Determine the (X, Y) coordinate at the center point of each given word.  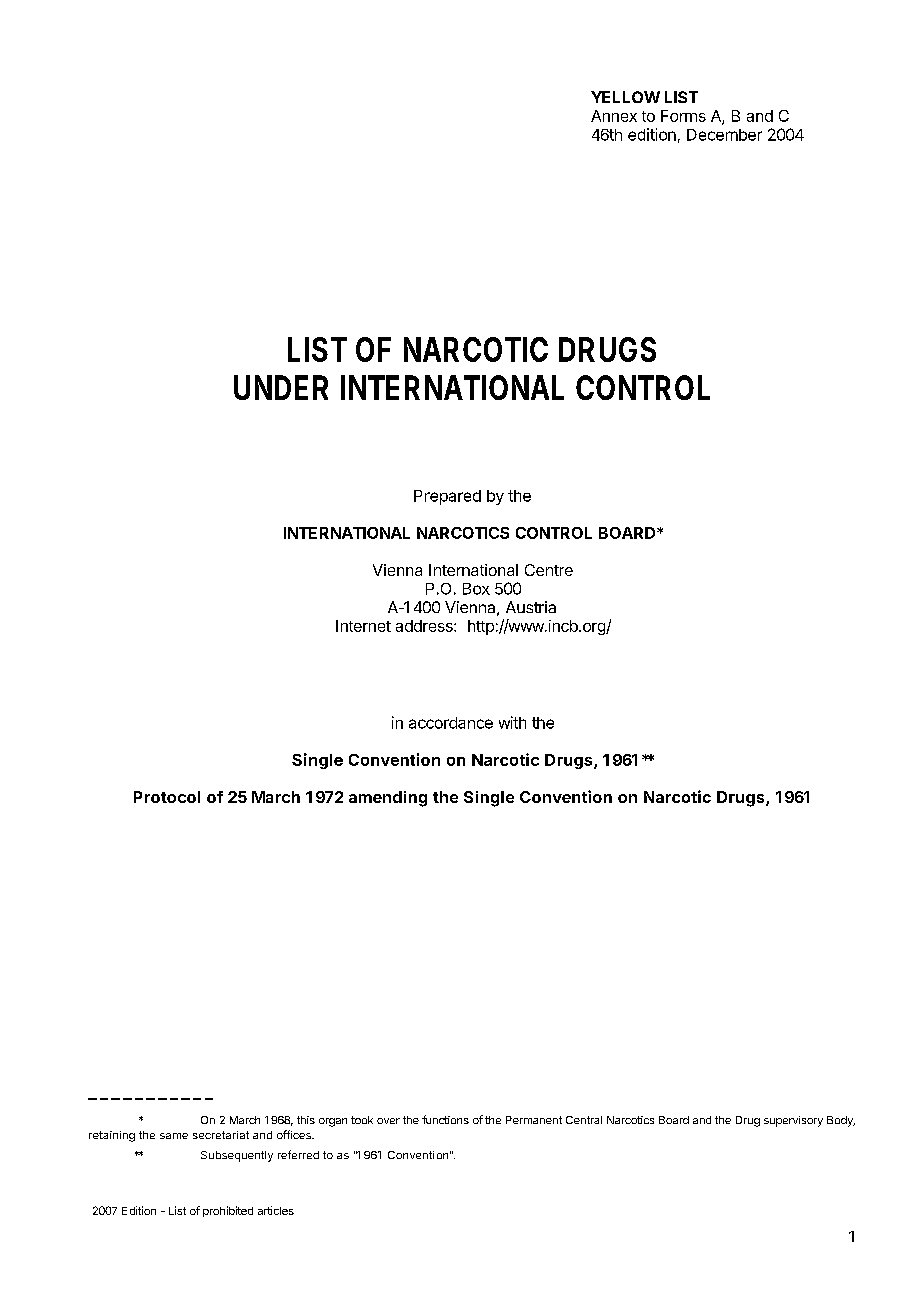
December (724, 135)
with (512, 722)
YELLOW (625, 97)
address (425, 626)
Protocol (167, 797)
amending (388, 799)
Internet (363, 626)
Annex (614, 116)
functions (445, 1119)
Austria (531, 607)
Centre (549, 570)
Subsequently (237, 1156)
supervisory (793, 1121)
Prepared (447, 497)
